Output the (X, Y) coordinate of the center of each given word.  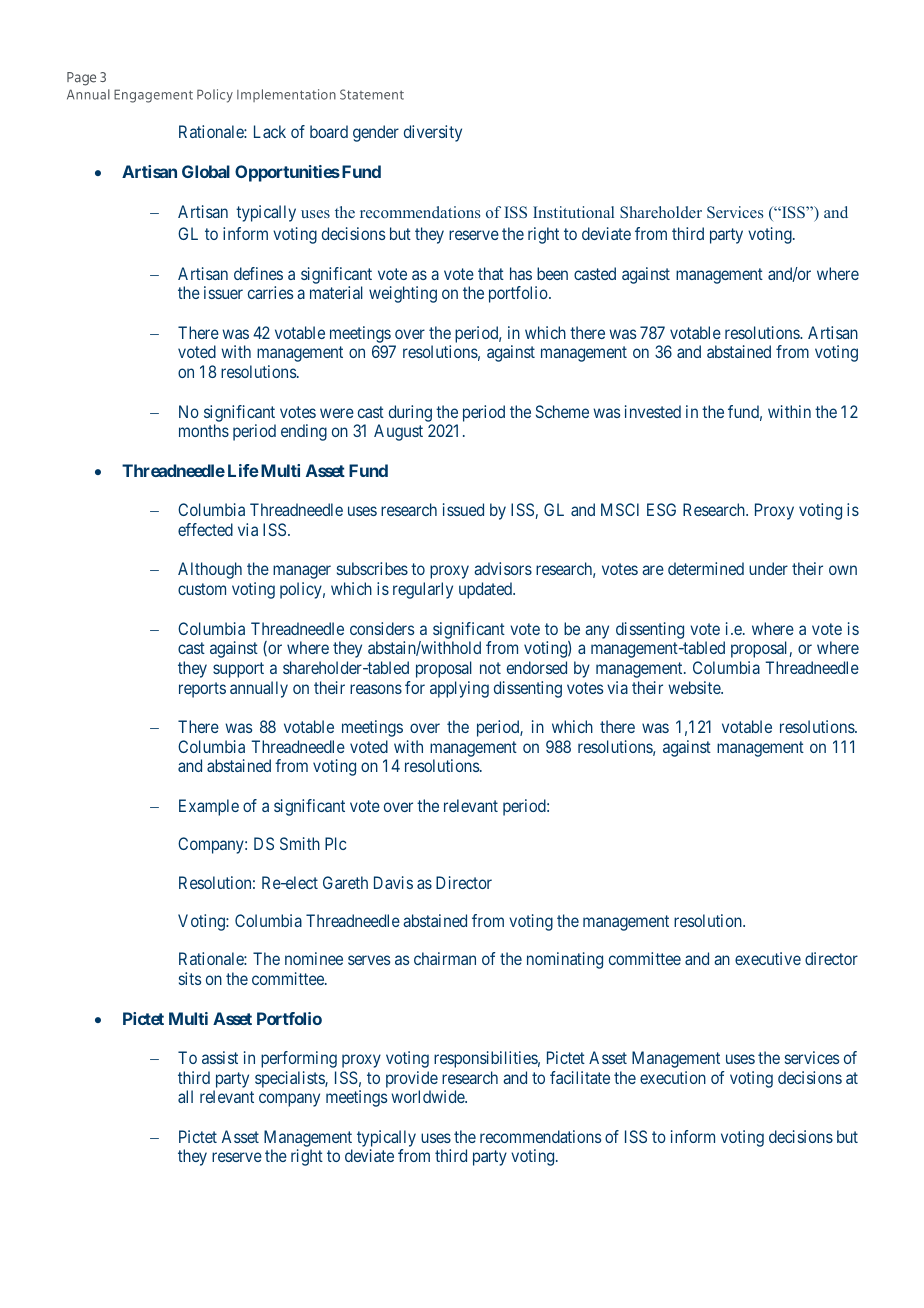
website (695, 687)
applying (459, 689)
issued (463, 509)
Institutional (573, 212)
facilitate (580, 1077)
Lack (270, 131)
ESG (661, 509)
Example (209, 807)
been (552, 273)
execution (673, 1077)
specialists (290, 1079)
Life (243, 470)
